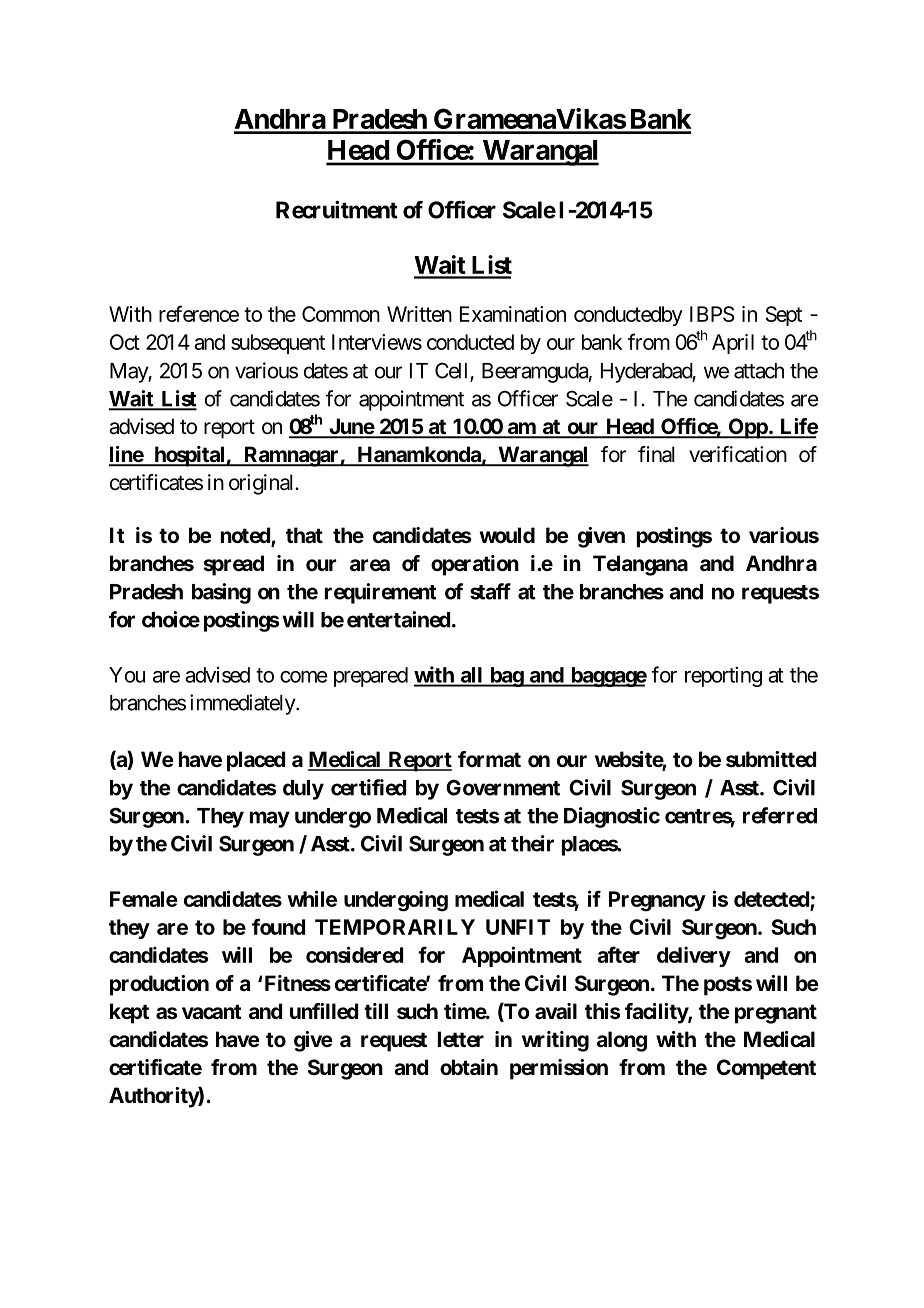 This page has height=1308, width=924. I want to click on immediately, so click(243, 704).
